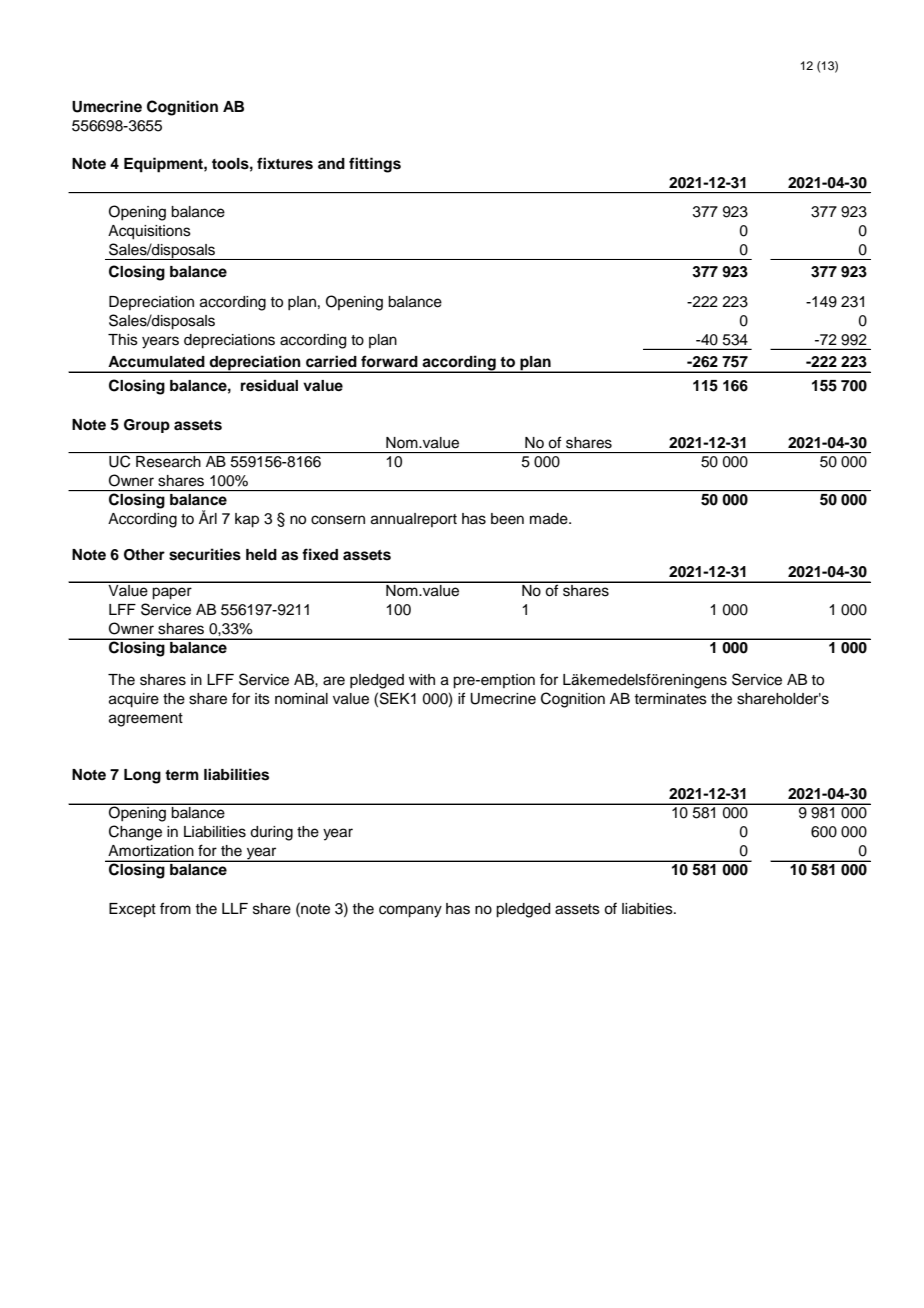 This screenshot has width=924, height=1308. What do you see at coordinates (156, 362) in the screenshot?
I see `Accumulated` at bounding box center [156, 362].
